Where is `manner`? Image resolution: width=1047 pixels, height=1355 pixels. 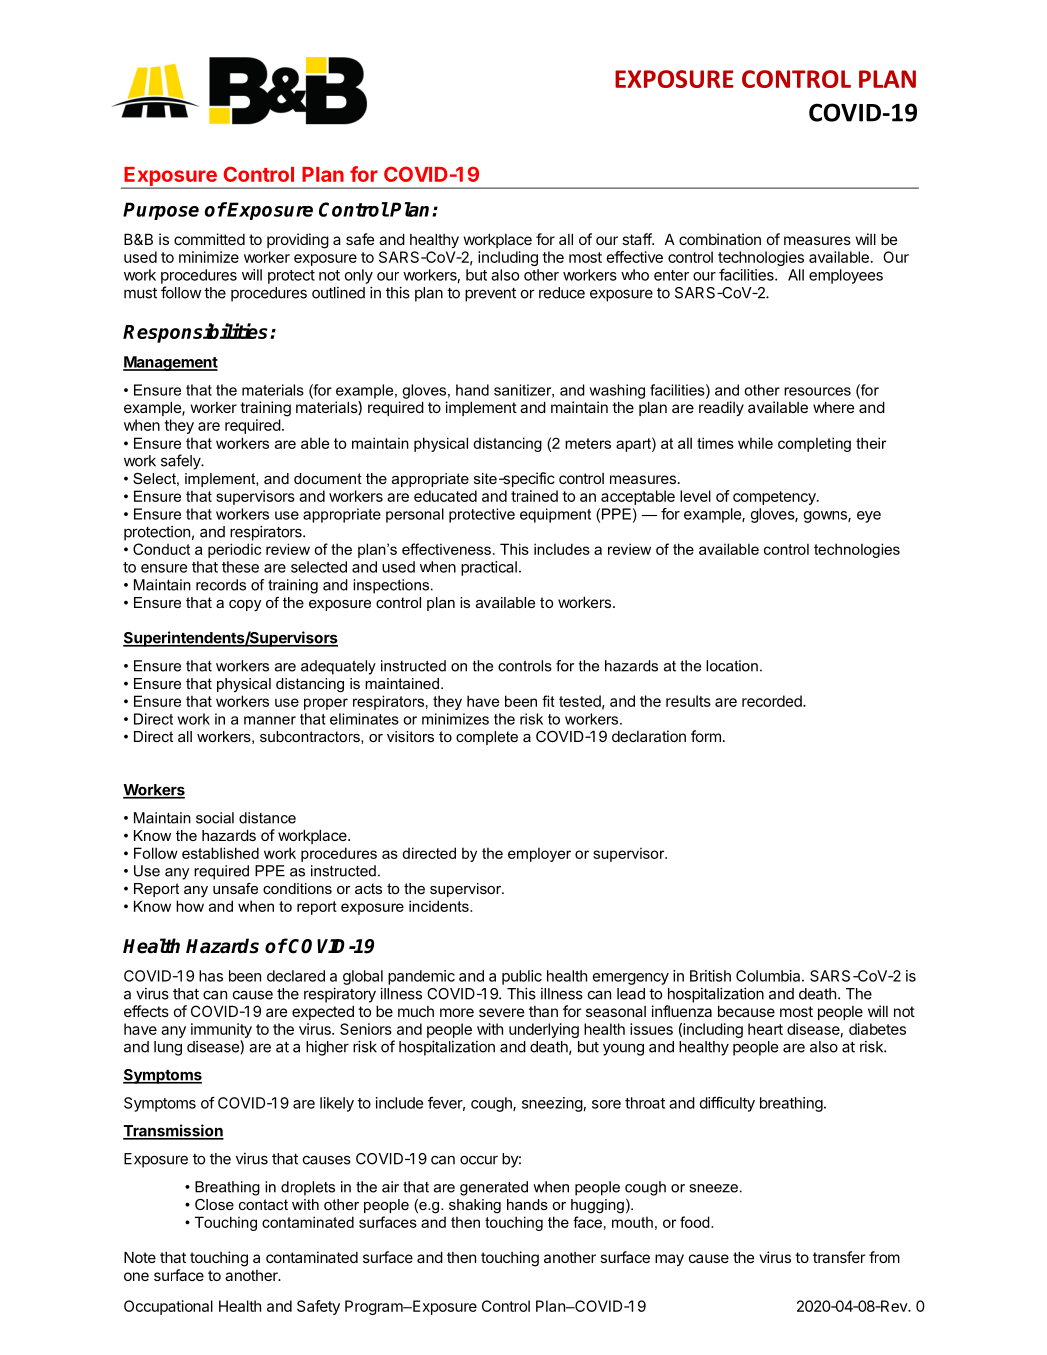
manner is located at coordinates (270, 720).
